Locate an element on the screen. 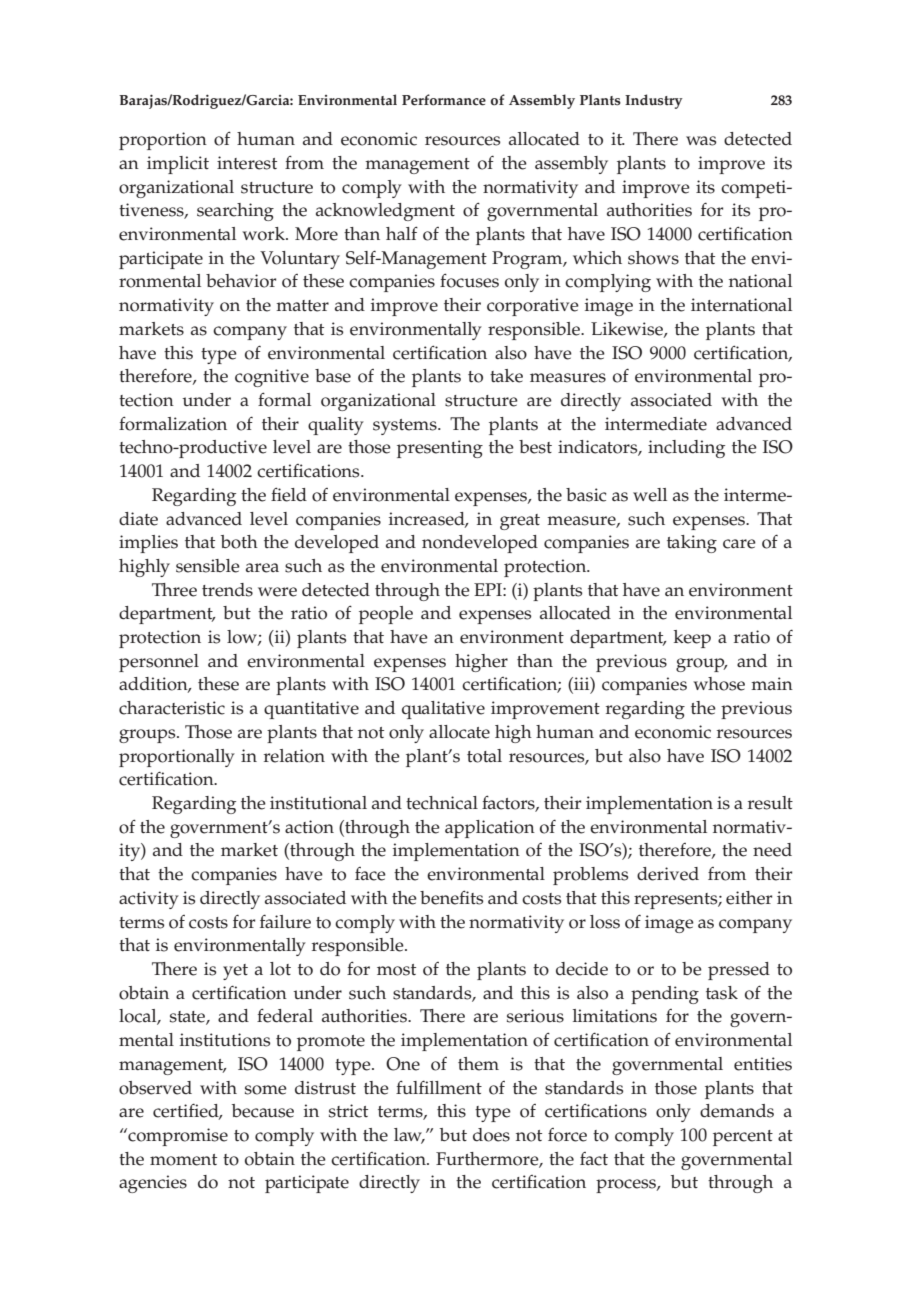 This screenshot has height=1316, width=921. interest is located at coordinates (247, 163).
